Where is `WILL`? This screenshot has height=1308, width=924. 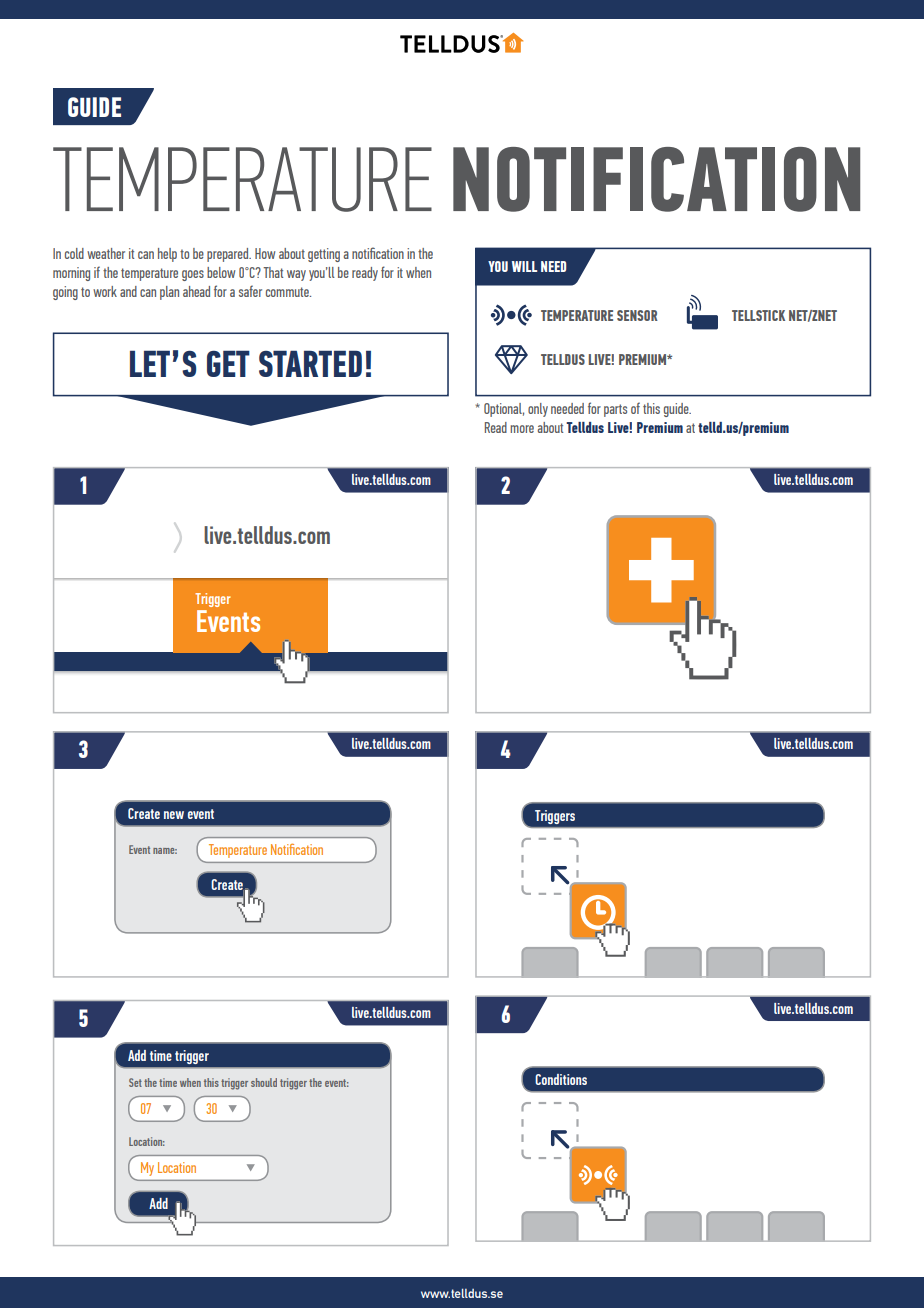
WILL is located at coordinates (524, 266).
